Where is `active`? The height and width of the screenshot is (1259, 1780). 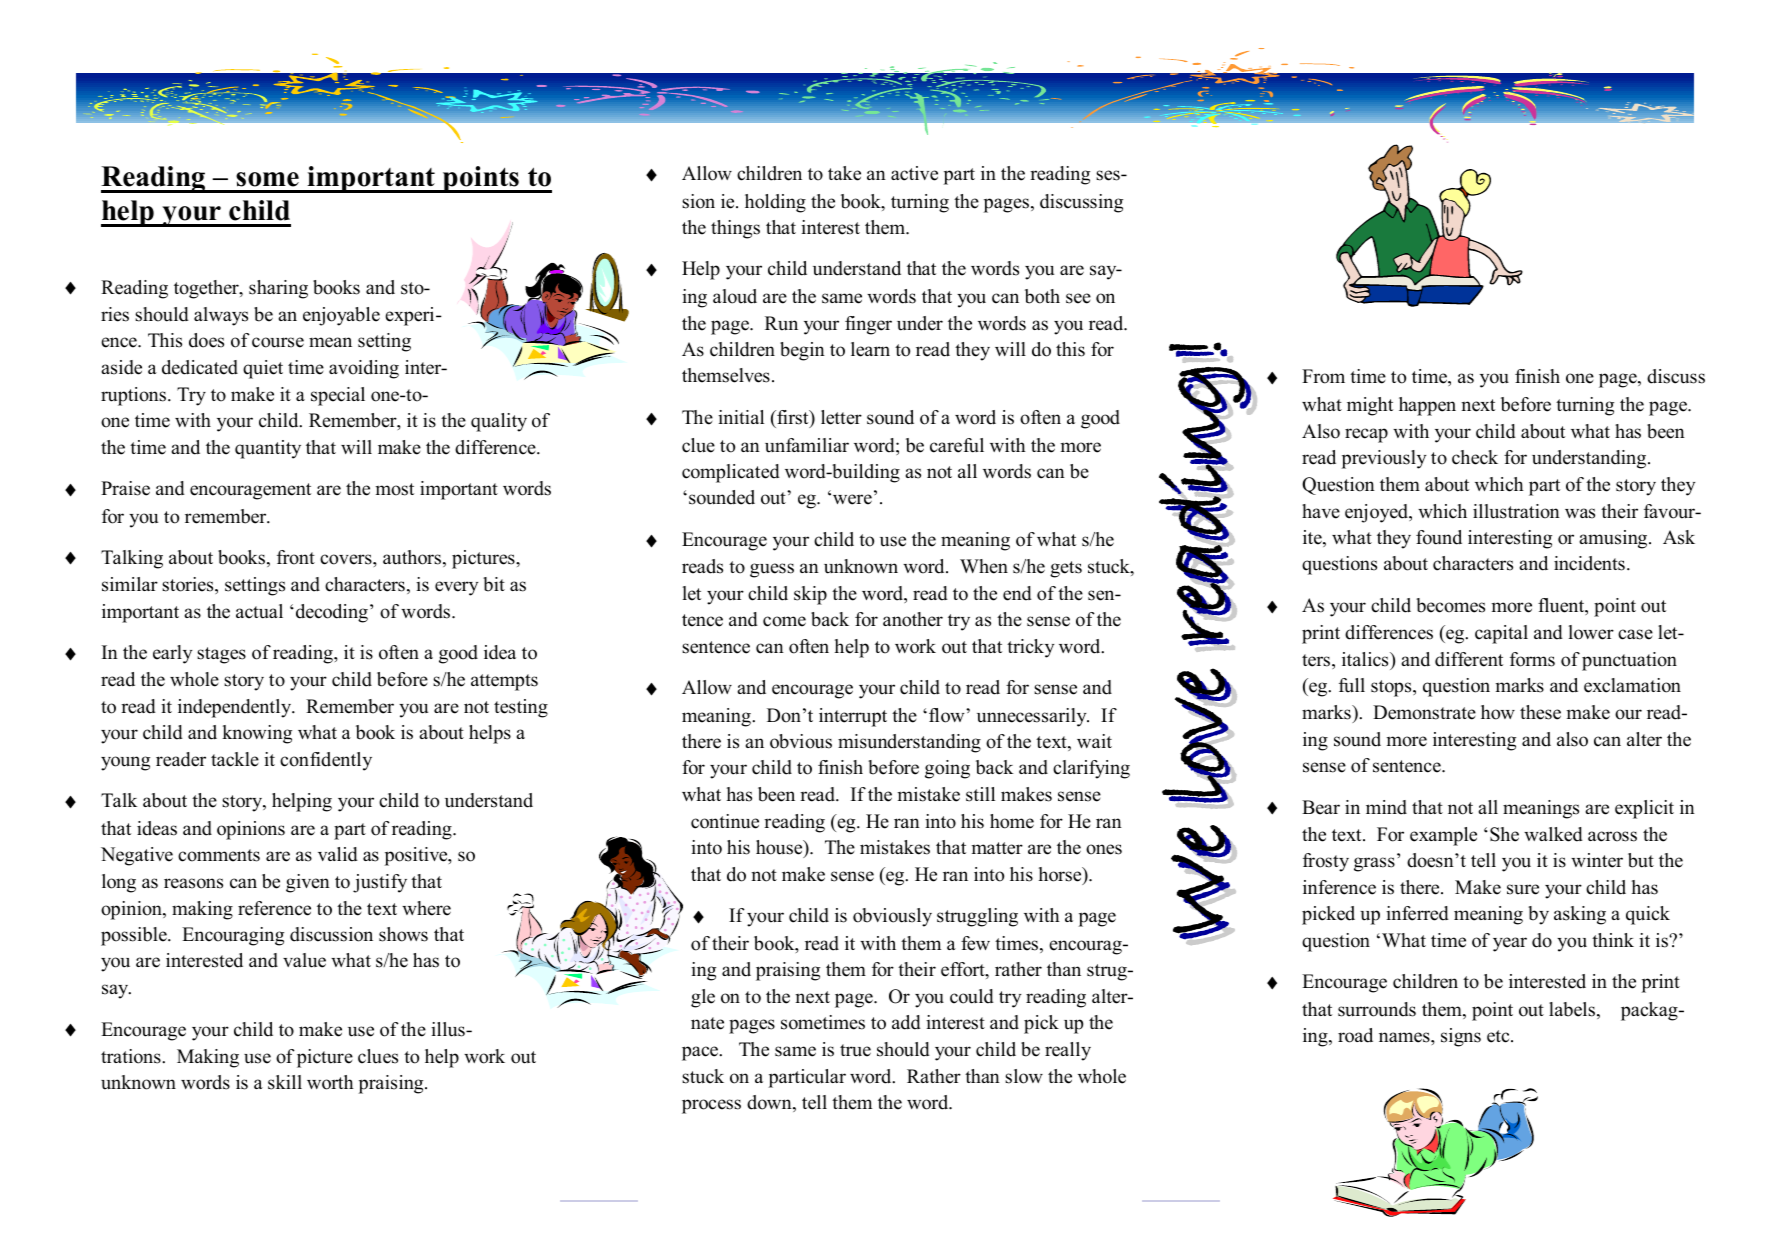
active is located at coordinates (914, 173).
